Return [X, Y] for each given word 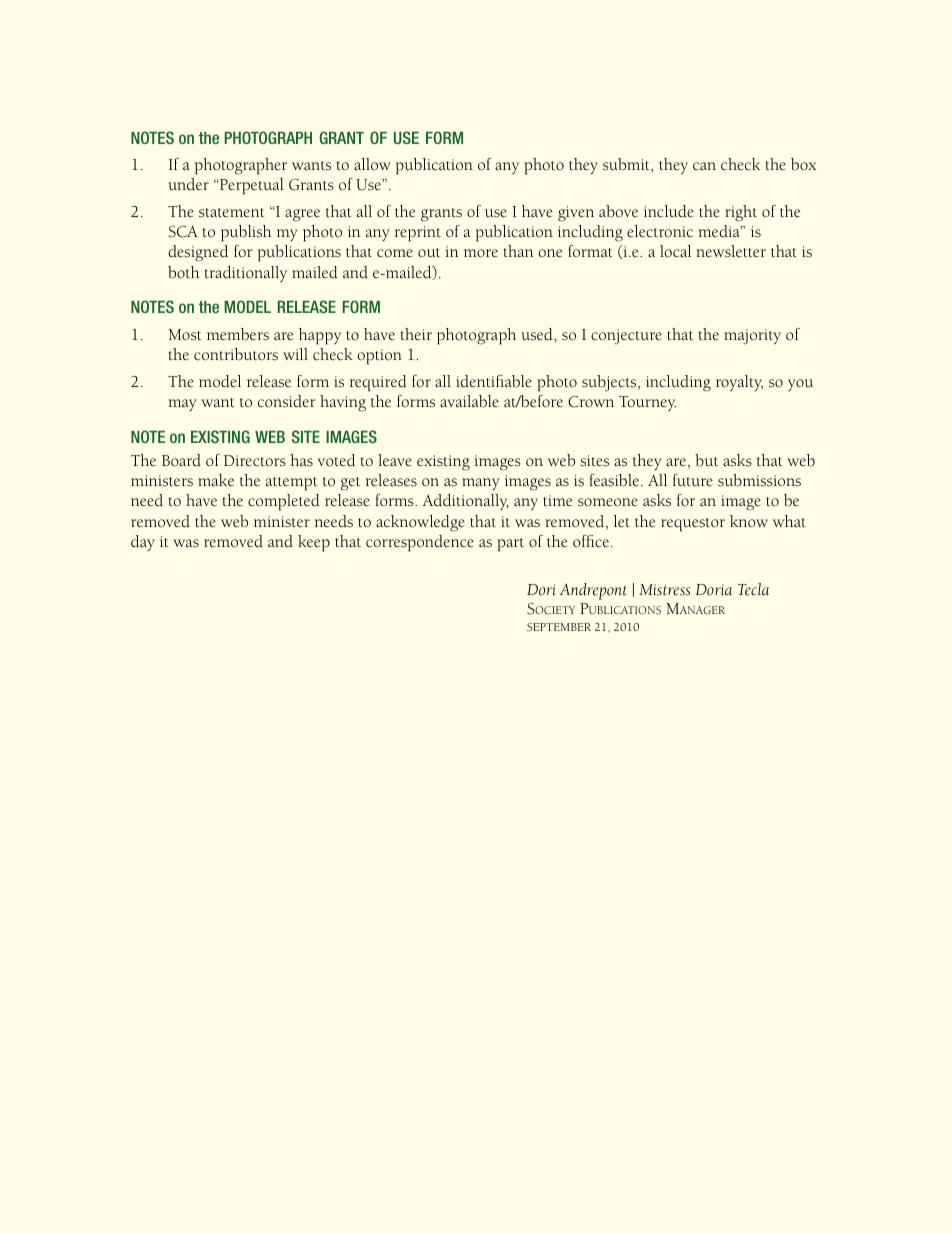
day [143, 543]
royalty [739, 383]
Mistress [664, 590]
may [182, 405]
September [559, 627]
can [704, 166]
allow [372, 164]
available [469, 401]
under [188, 184]
